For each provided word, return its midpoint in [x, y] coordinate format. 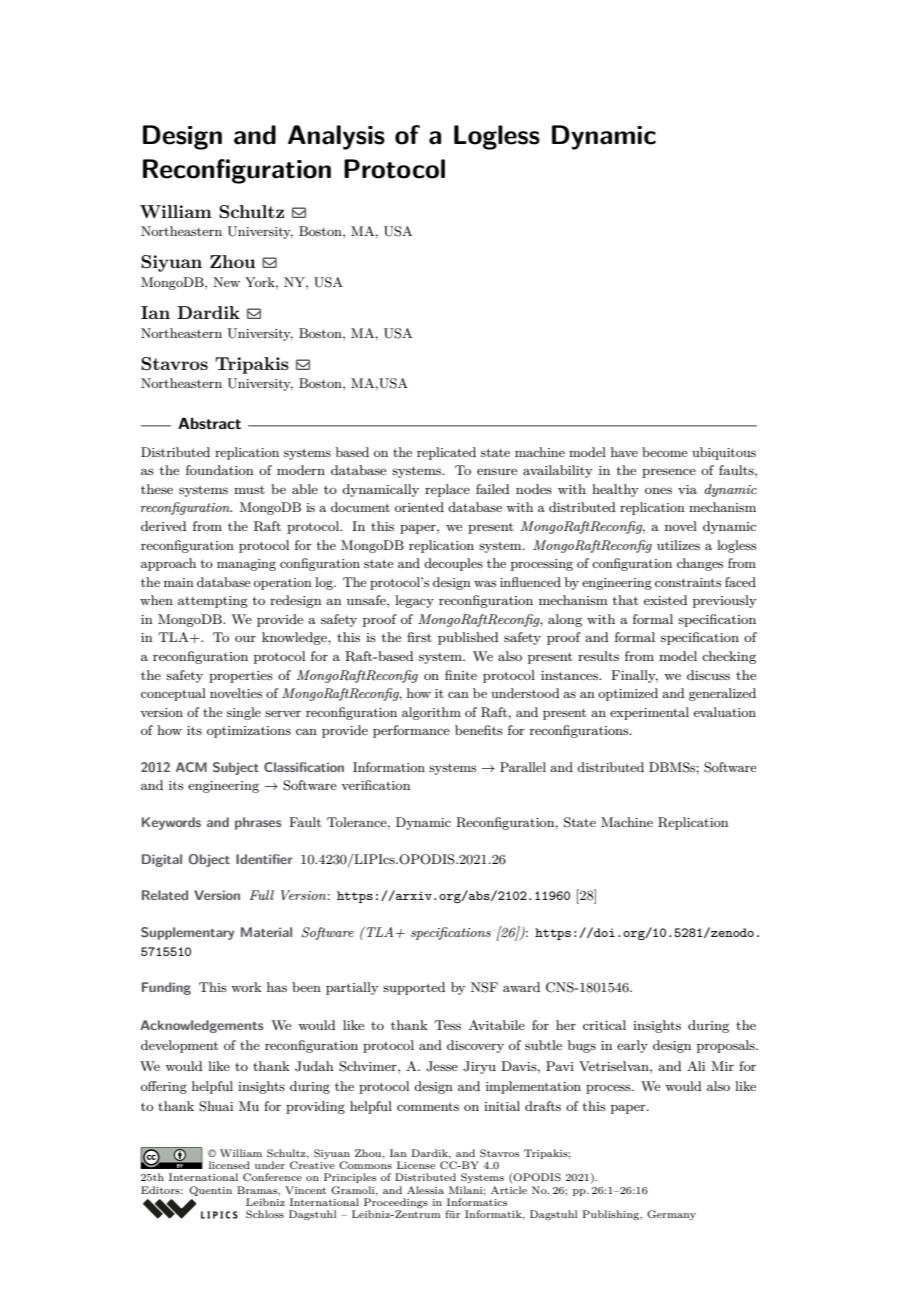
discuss [708, 675]
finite [461, 675]
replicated [446, 453]
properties [241, 677]
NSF [484, 987]
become [664, 452]
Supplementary [187, 933]
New [226, 282]
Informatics [477, 1202]
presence [669, 473]
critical [604, 1025]
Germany [671, 1215]
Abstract [209, 423]
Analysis [336, 137]
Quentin [210, 1191]
